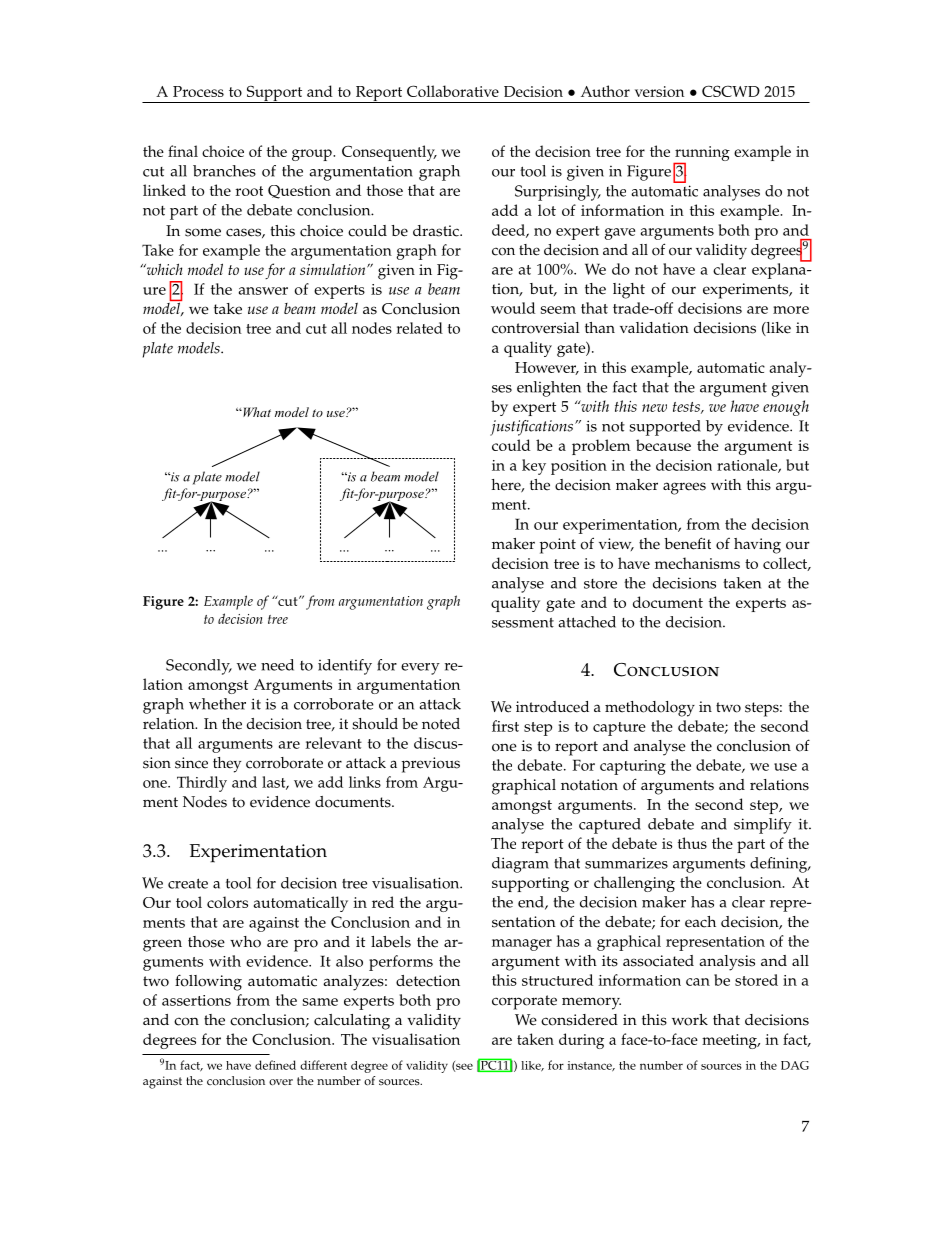  Describe the element at coordinates (198, 91) in the screenshot. I see `Process` at that location.
